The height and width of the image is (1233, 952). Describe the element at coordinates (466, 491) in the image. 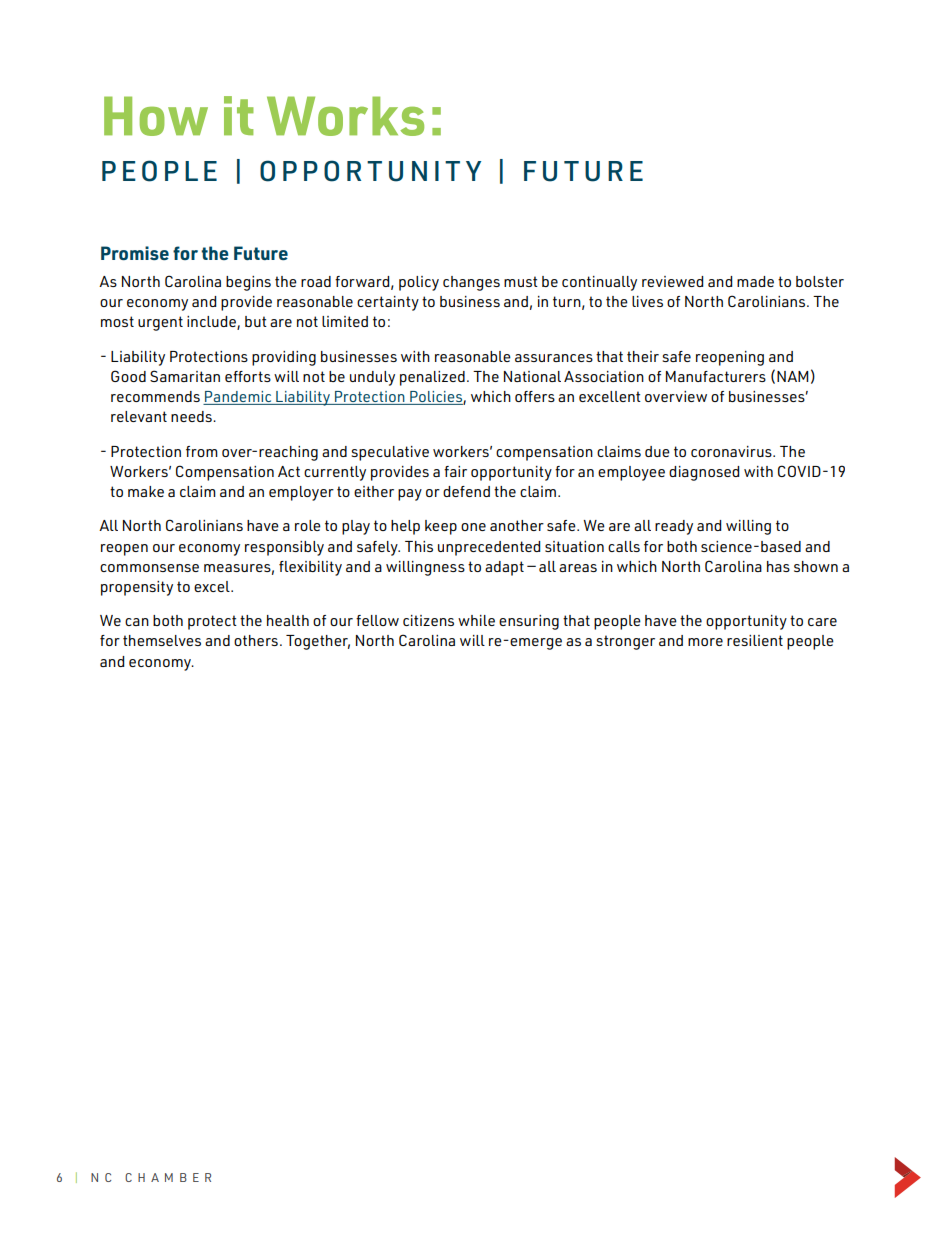

I see `defend` at that location.
